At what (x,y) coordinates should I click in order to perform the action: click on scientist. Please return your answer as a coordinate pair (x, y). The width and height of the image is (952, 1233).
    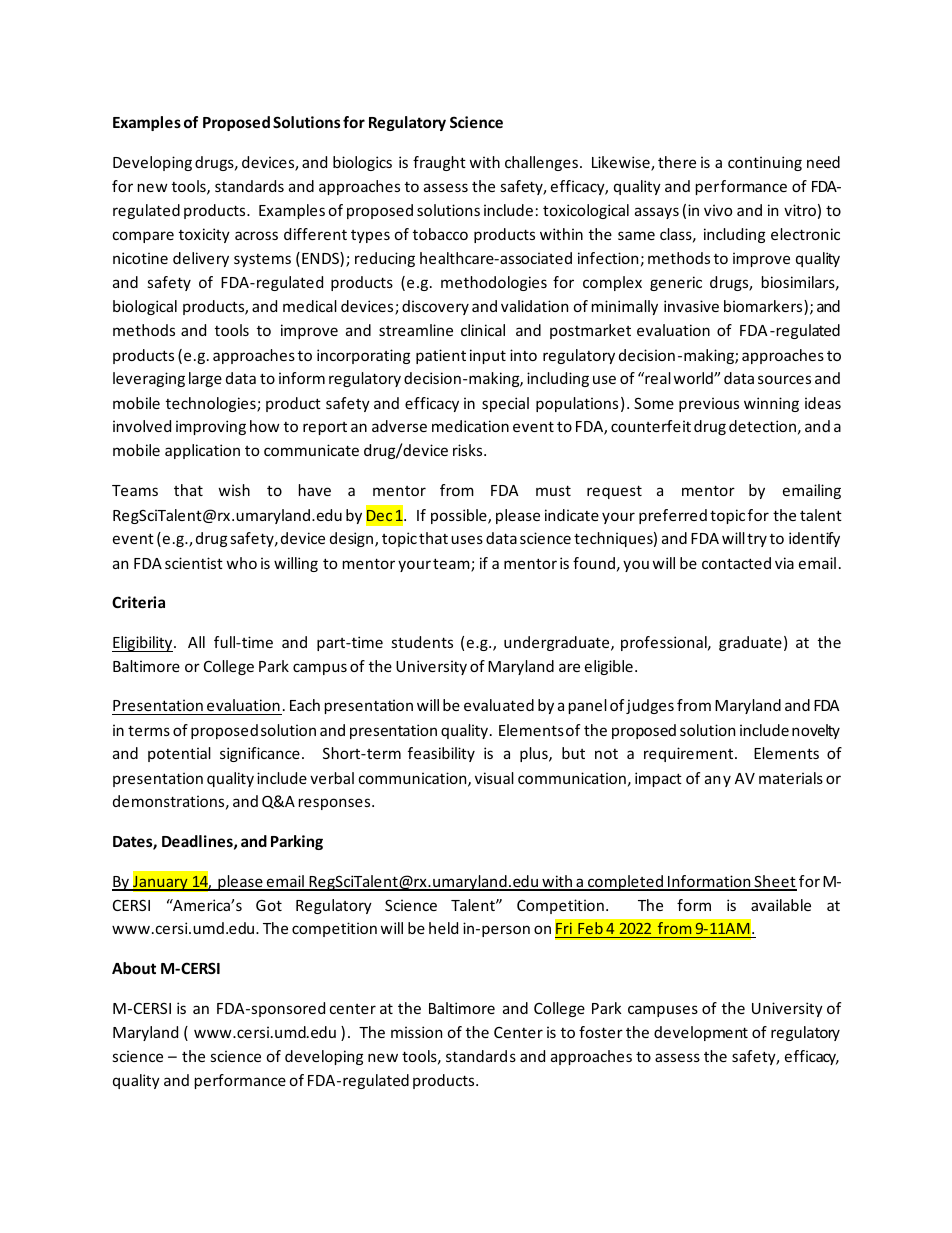
    Looking at the image, I should click on (194, 563).
